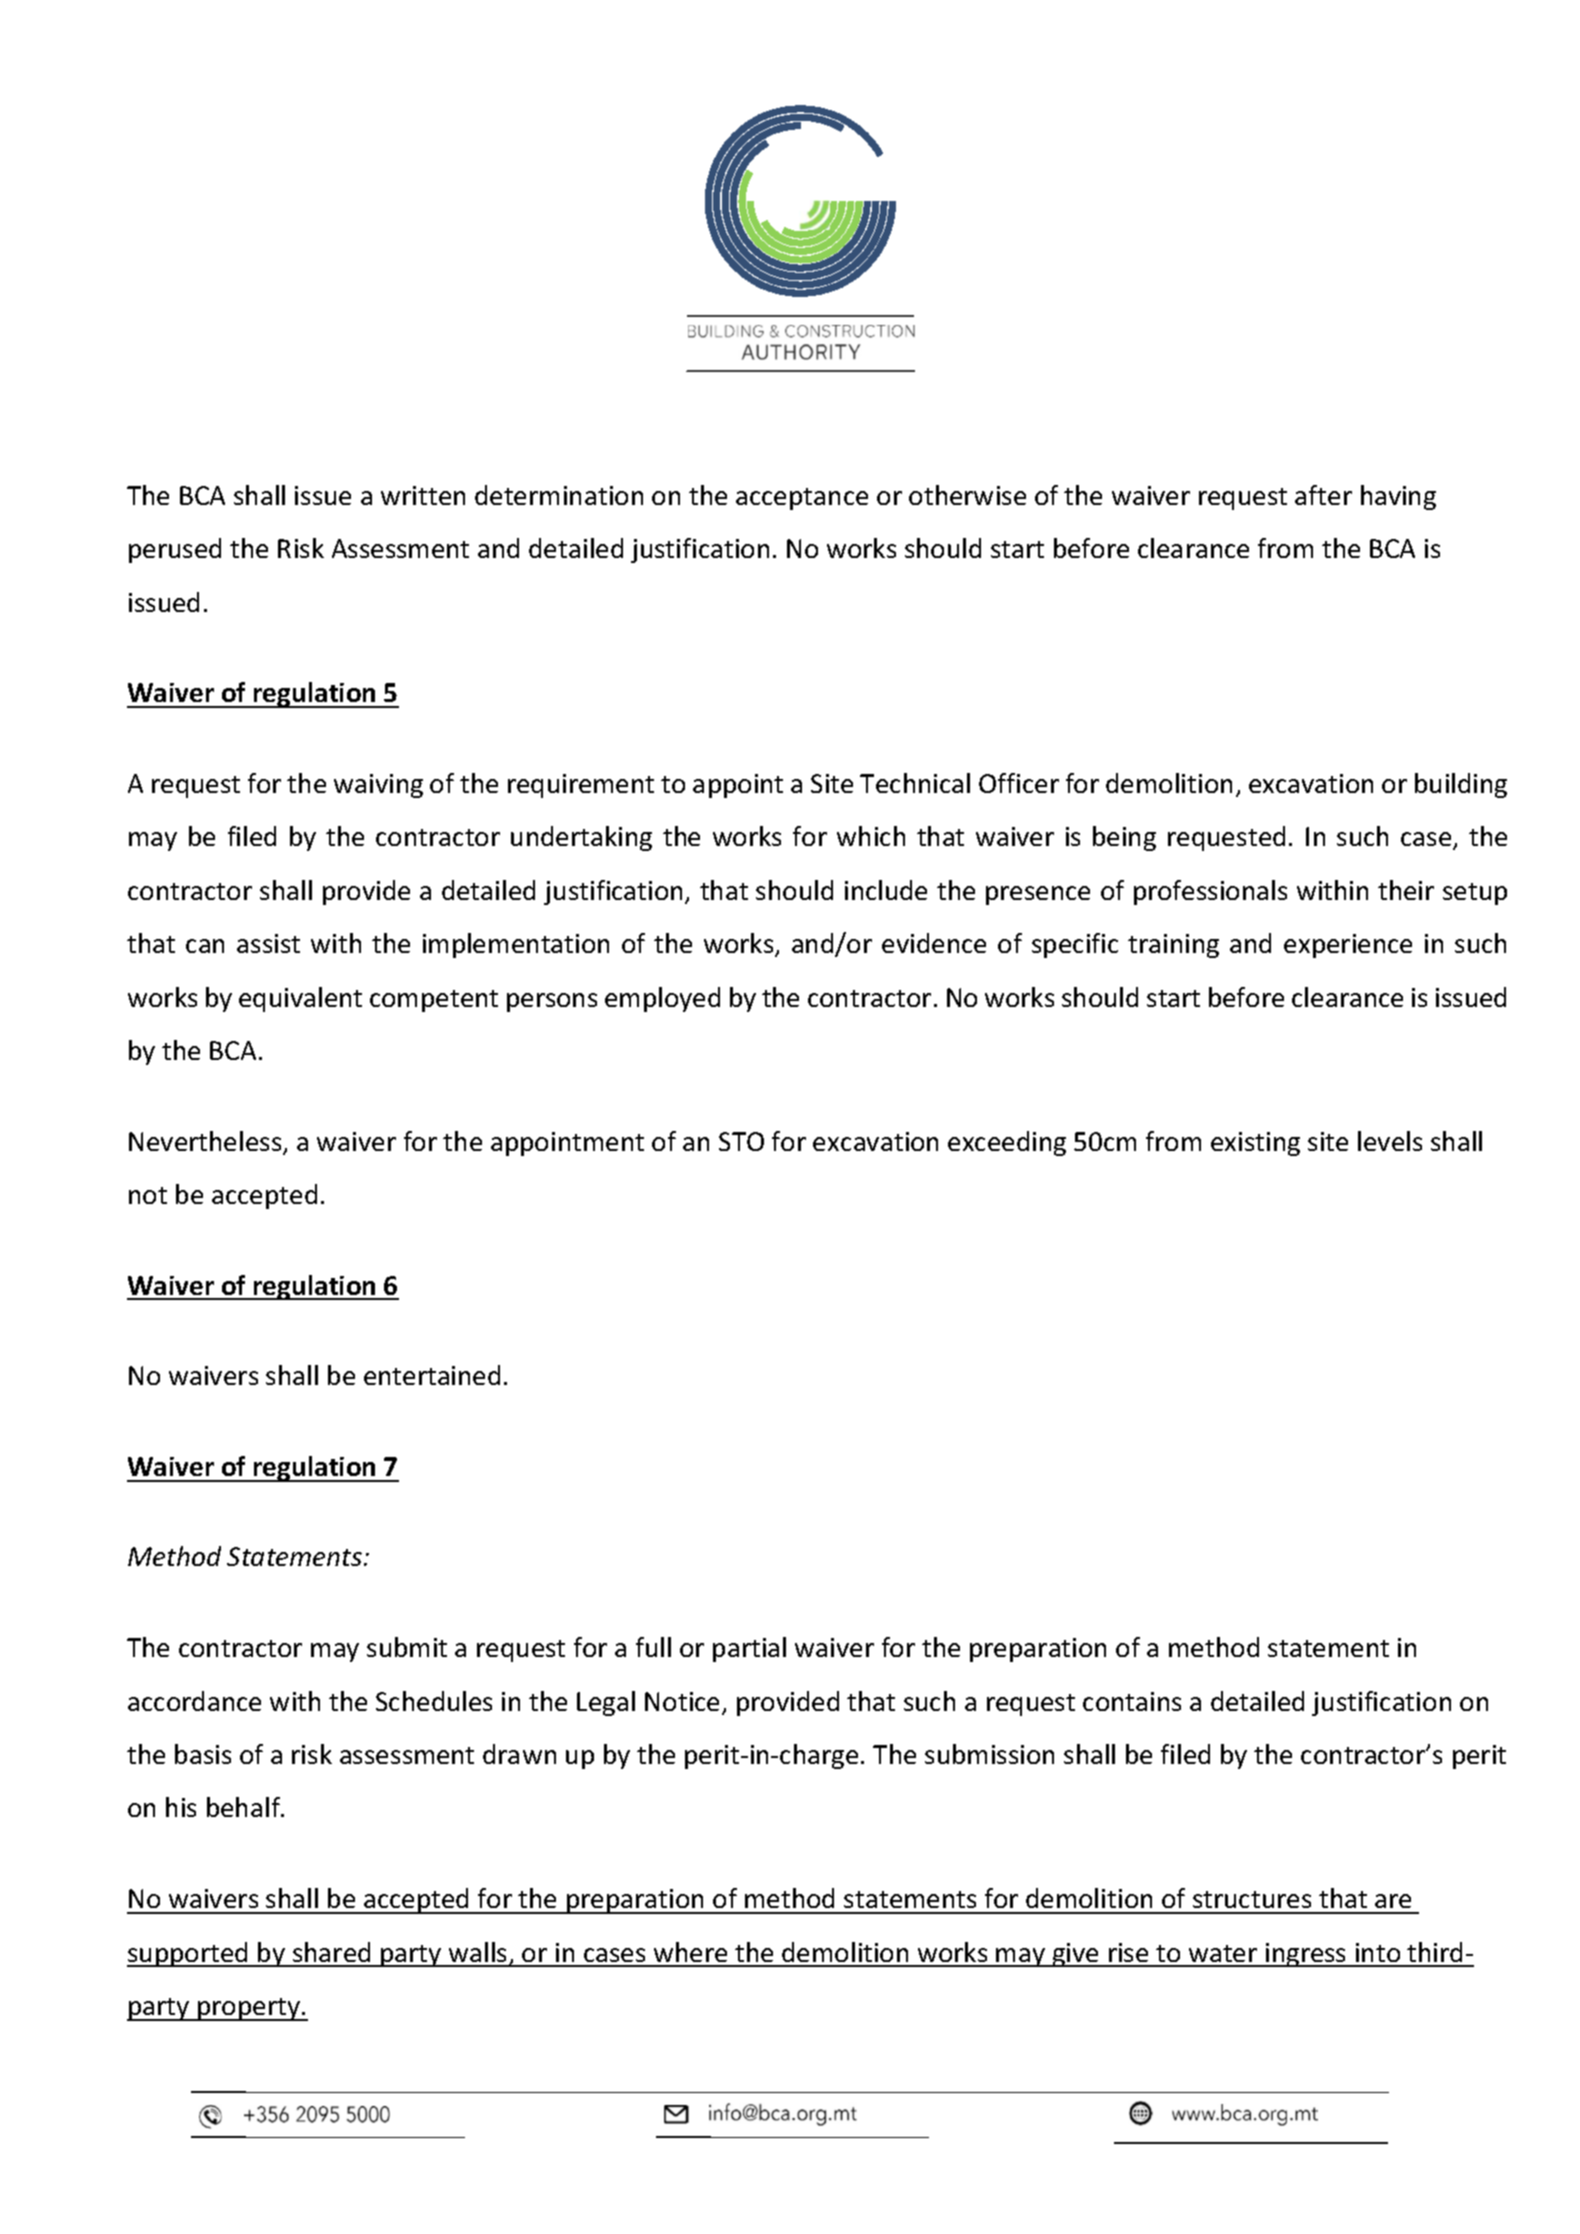 The width and height of the document is (1580, 2234). Describe the element at coordinates (1390, 1141) in the document. I see `levels` at that location.
